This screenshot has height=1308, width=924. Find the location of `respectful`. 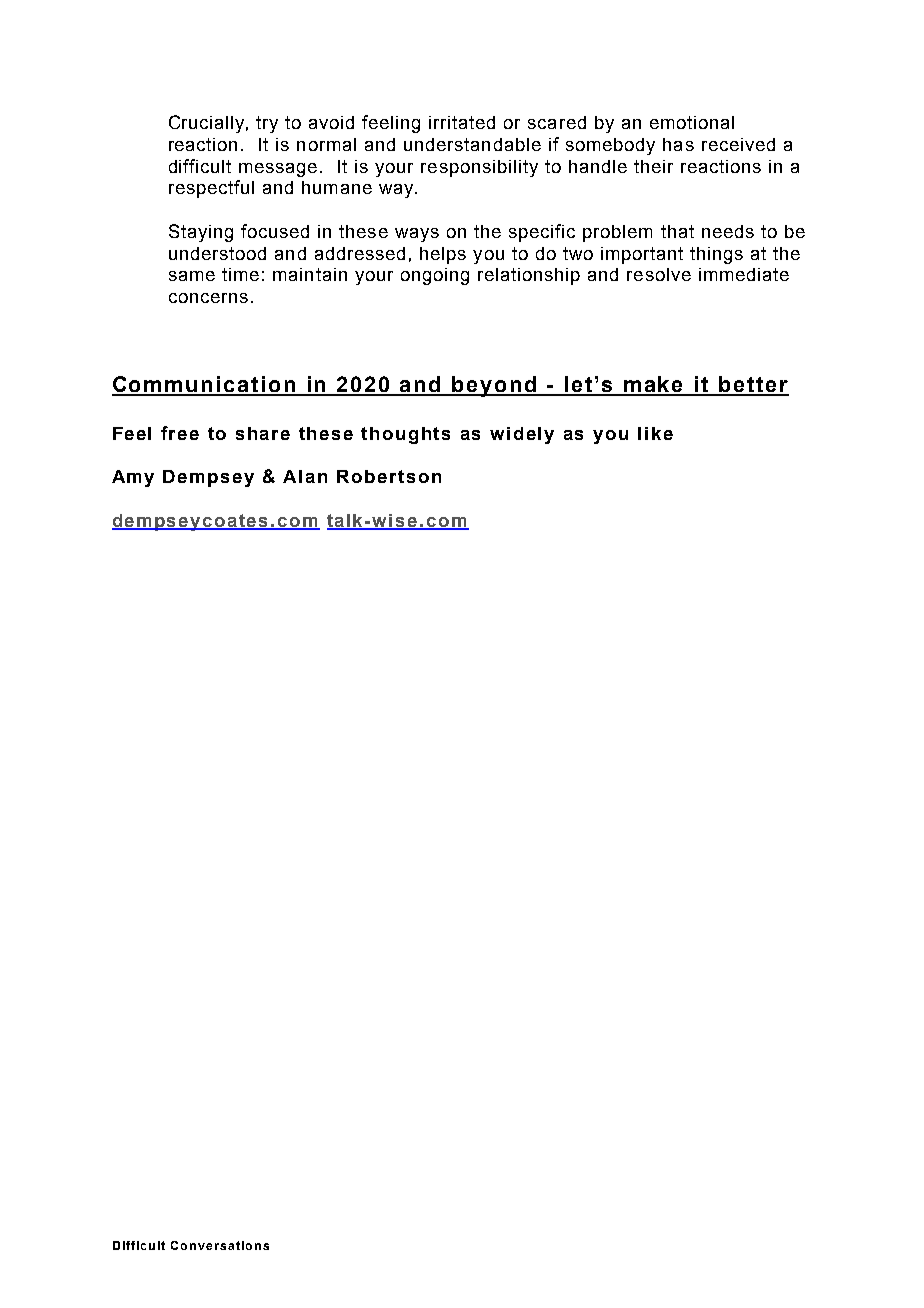

respectful is located at coordinates (211, 189).
